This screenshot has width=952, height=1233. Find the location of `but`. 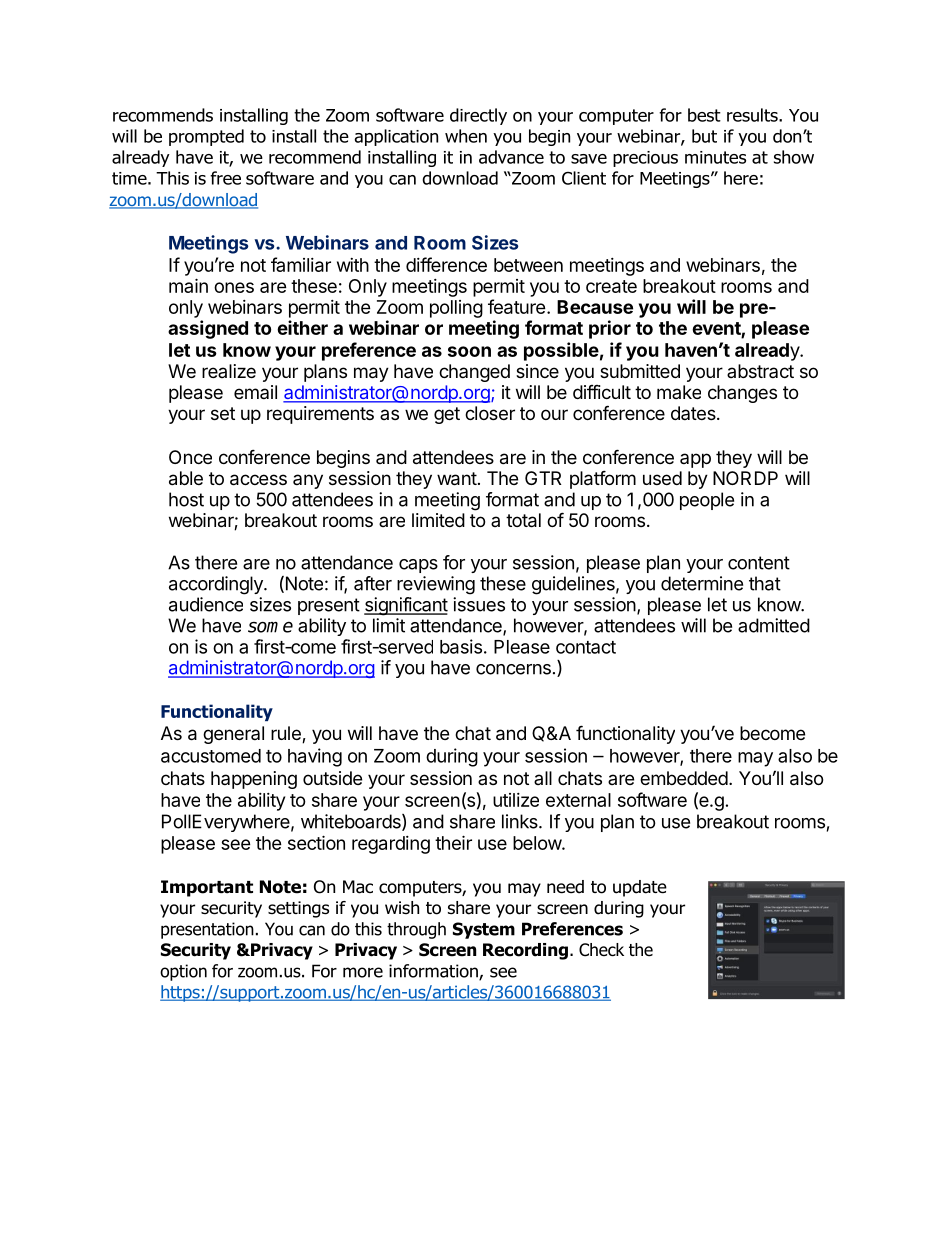

but is located at coordinates (704, 136).
